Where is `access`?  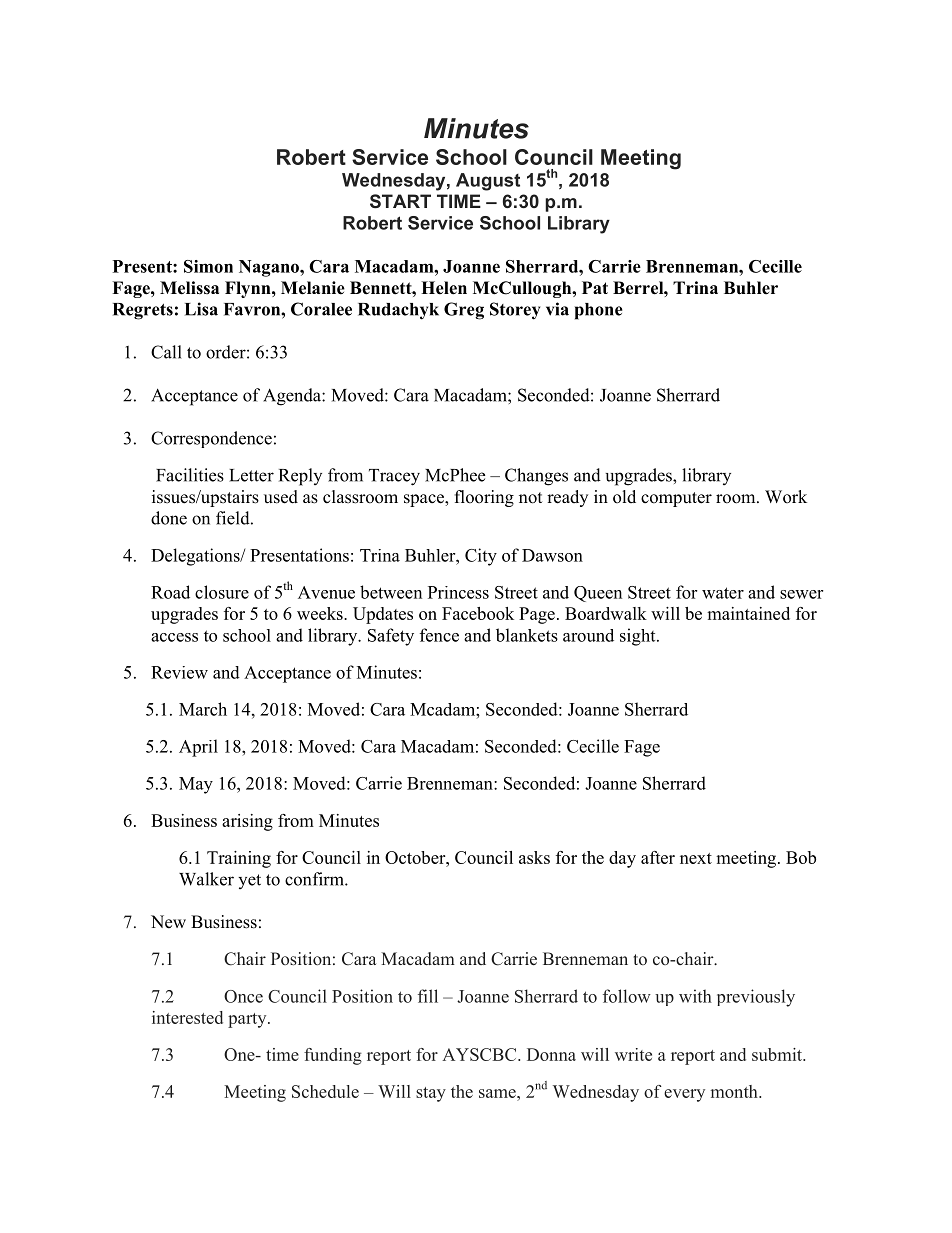 access is located at coordinates (174, 637).
